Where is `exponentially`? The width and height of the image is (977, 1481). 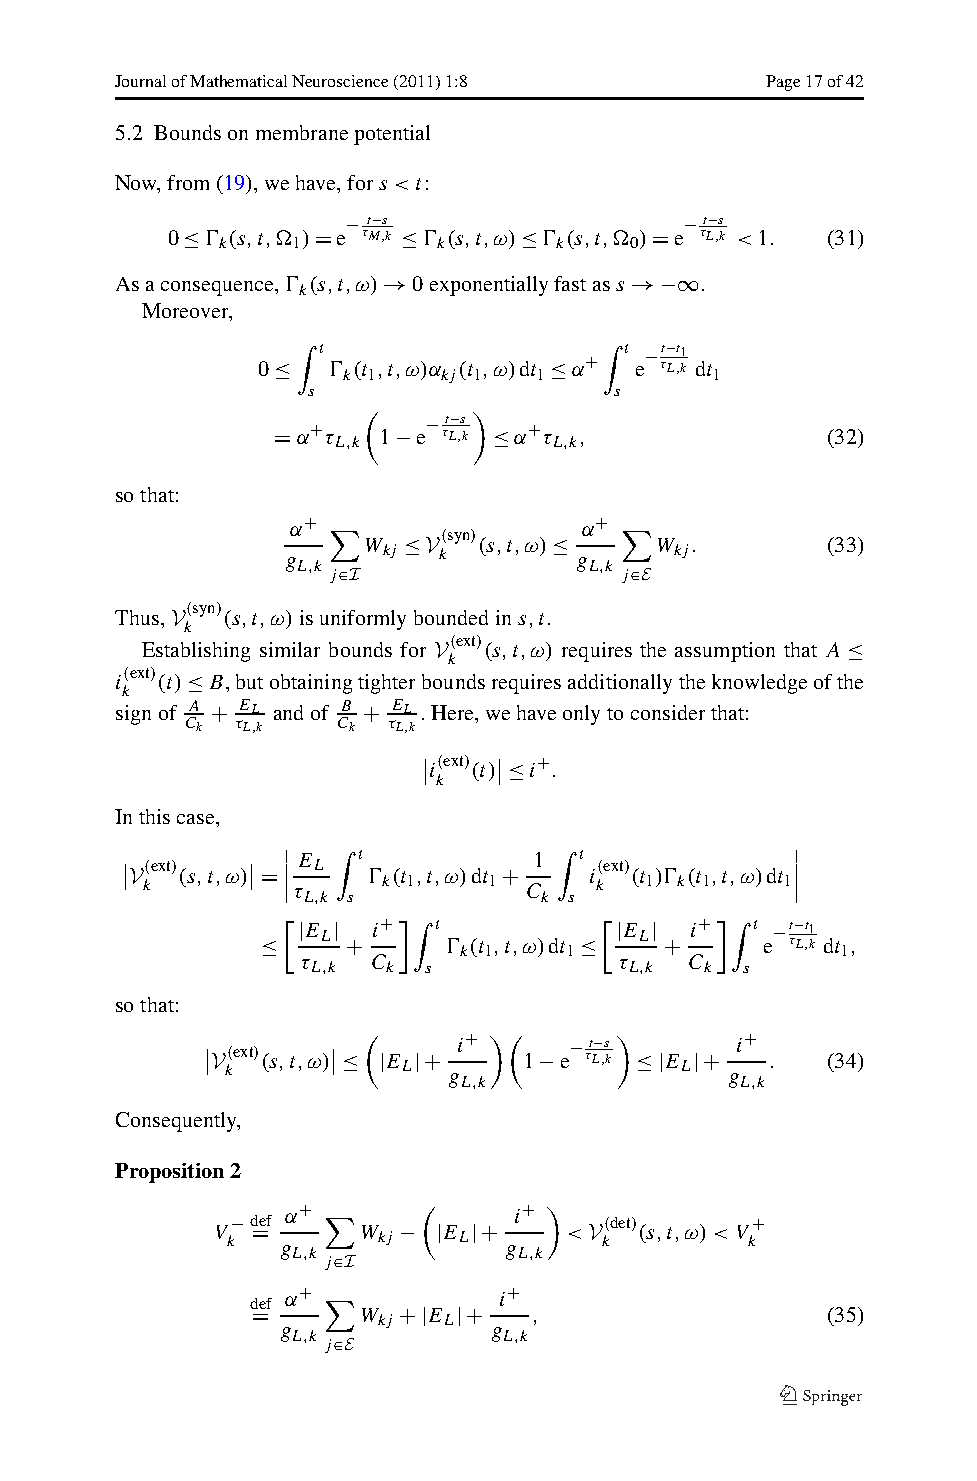 exponentially is located at coordinates (489, 286).
